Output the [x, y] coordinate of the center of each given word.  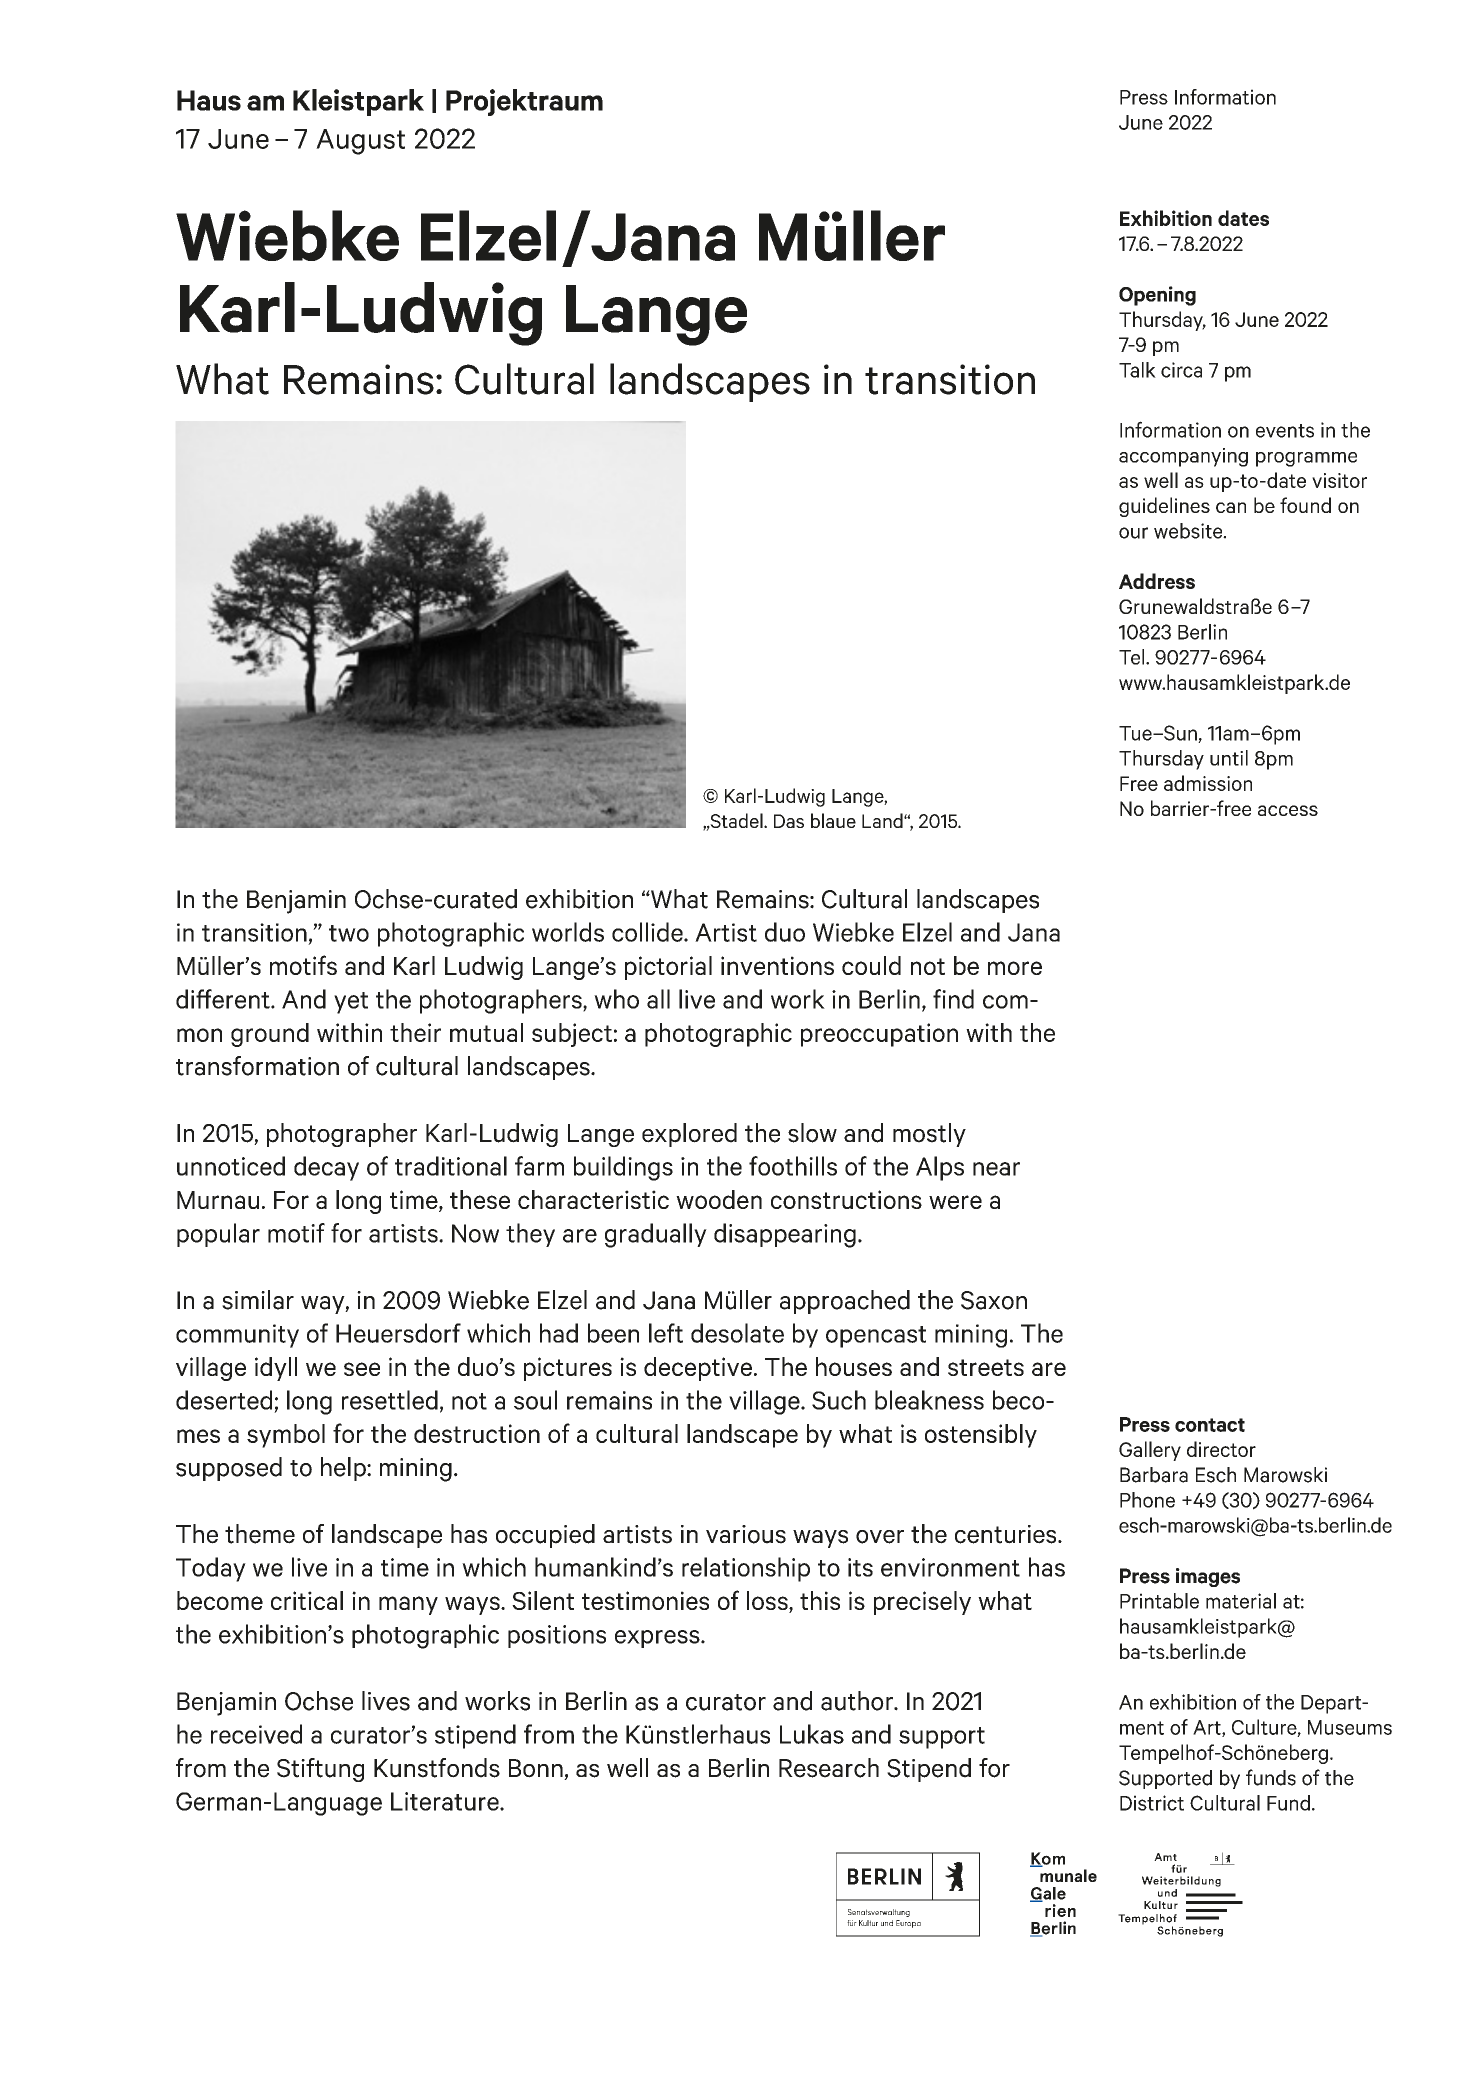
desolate [737, 1333]
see [362, 1369]
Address [1157, 581]
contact [1210, 1425]
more [1015, 968]
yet [351, 1003]
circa [1181, 370]
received [256, 1734]
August [360, 142]
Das [789, 821]
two [349, 933]
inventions [777, 965]
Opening [1157, 296]
